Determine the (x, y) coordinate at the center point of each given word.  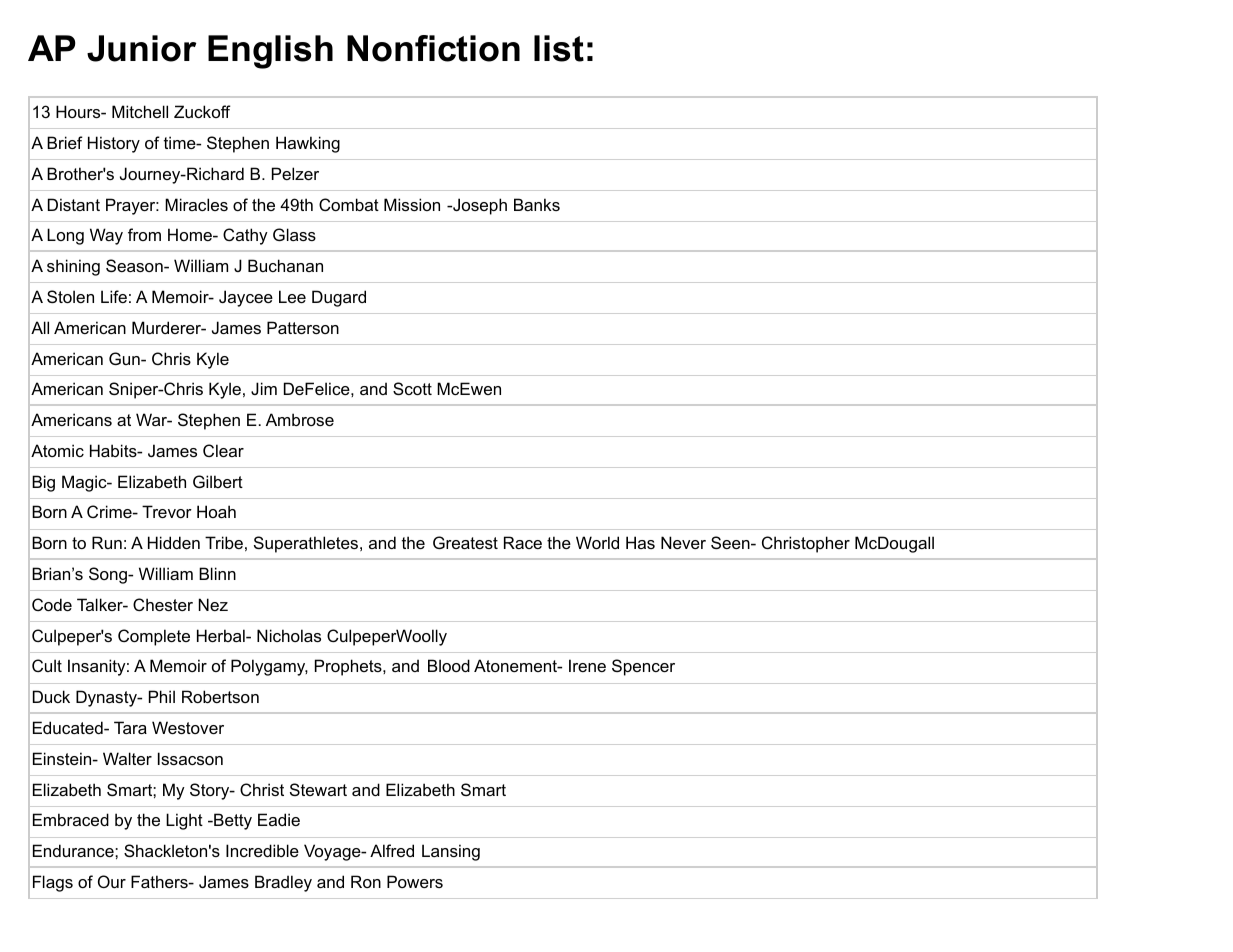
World (597, 542)
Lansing (451, 852)
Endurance (74, 850)
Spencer (643, 667)
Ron (366, 881)
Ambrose (300, 419)
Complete (154, 637)
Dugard (339, 298)
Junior (142, 48)
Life (114, 296)
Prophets (349, 667)
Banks (537, 204)
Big (43, 483)
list (559, 48)
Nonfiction (433, 48)
